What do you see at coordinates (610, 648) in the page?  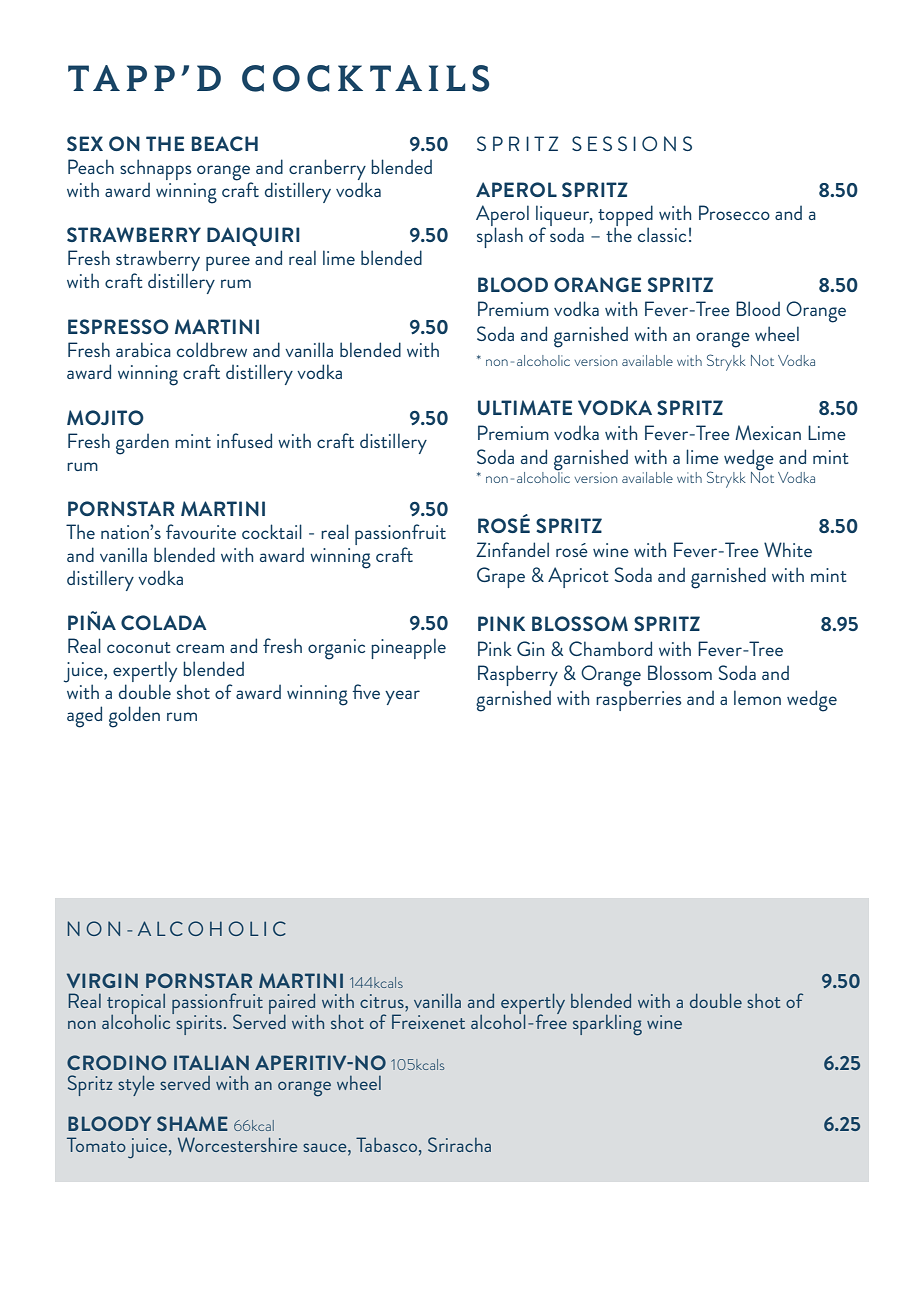 I see `Chambord` at bounding box center [610, 648].
